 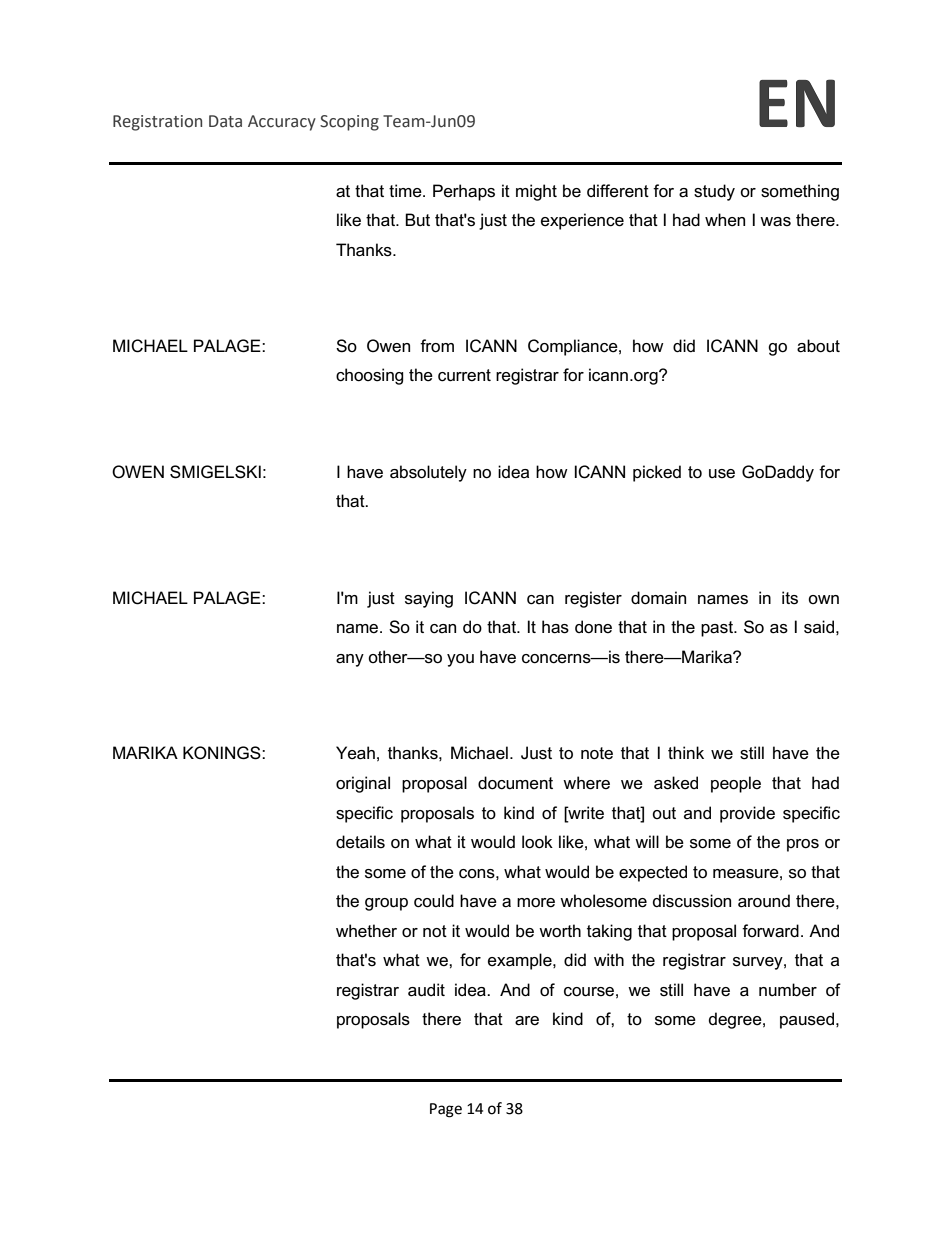 What do you see at coordinates (747, 814) in the screenshot?
I see `provide` at bounding box center [747, 814].
